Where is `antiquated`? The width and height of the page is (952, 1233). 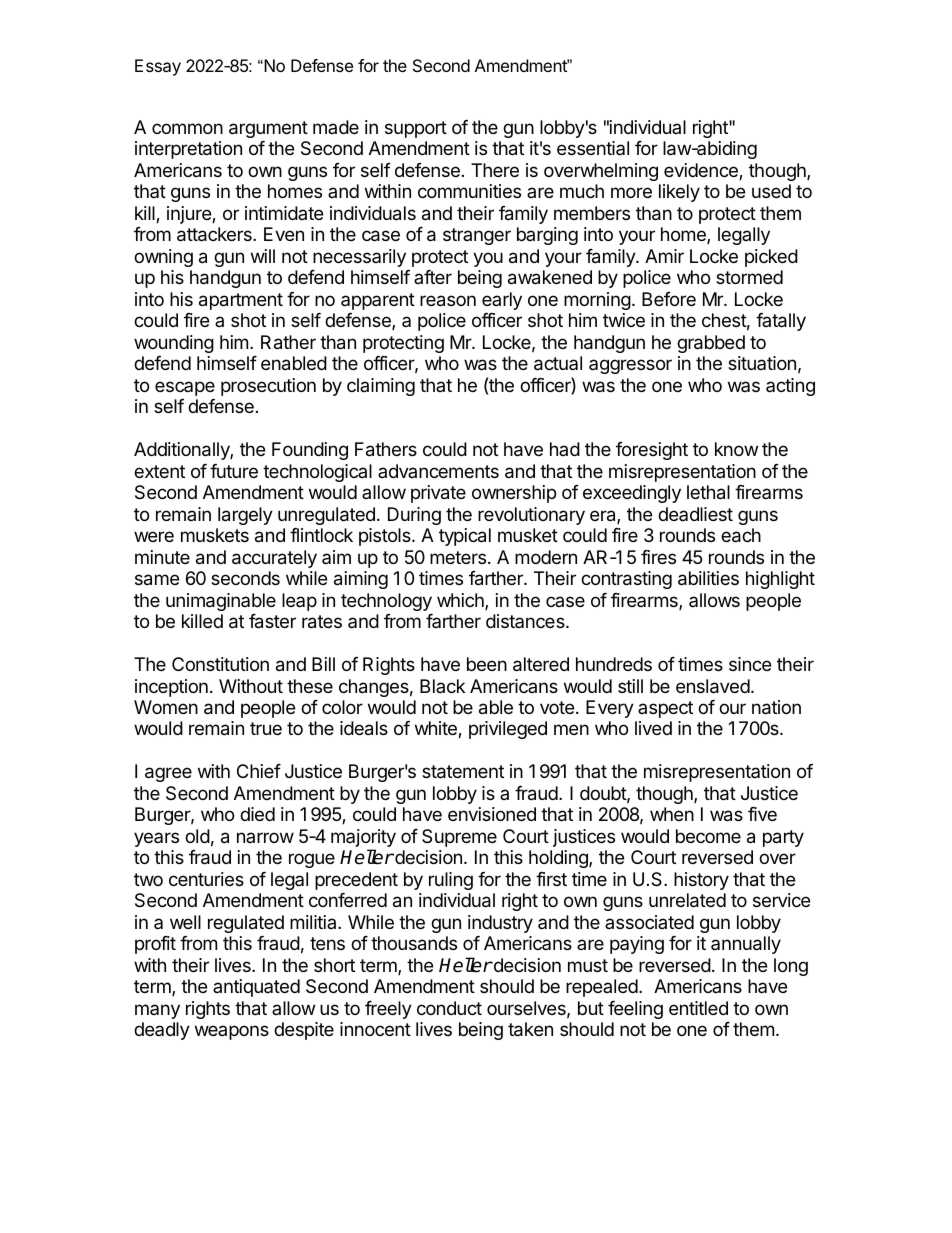 antiquated is located at coordinates (256, 988).
